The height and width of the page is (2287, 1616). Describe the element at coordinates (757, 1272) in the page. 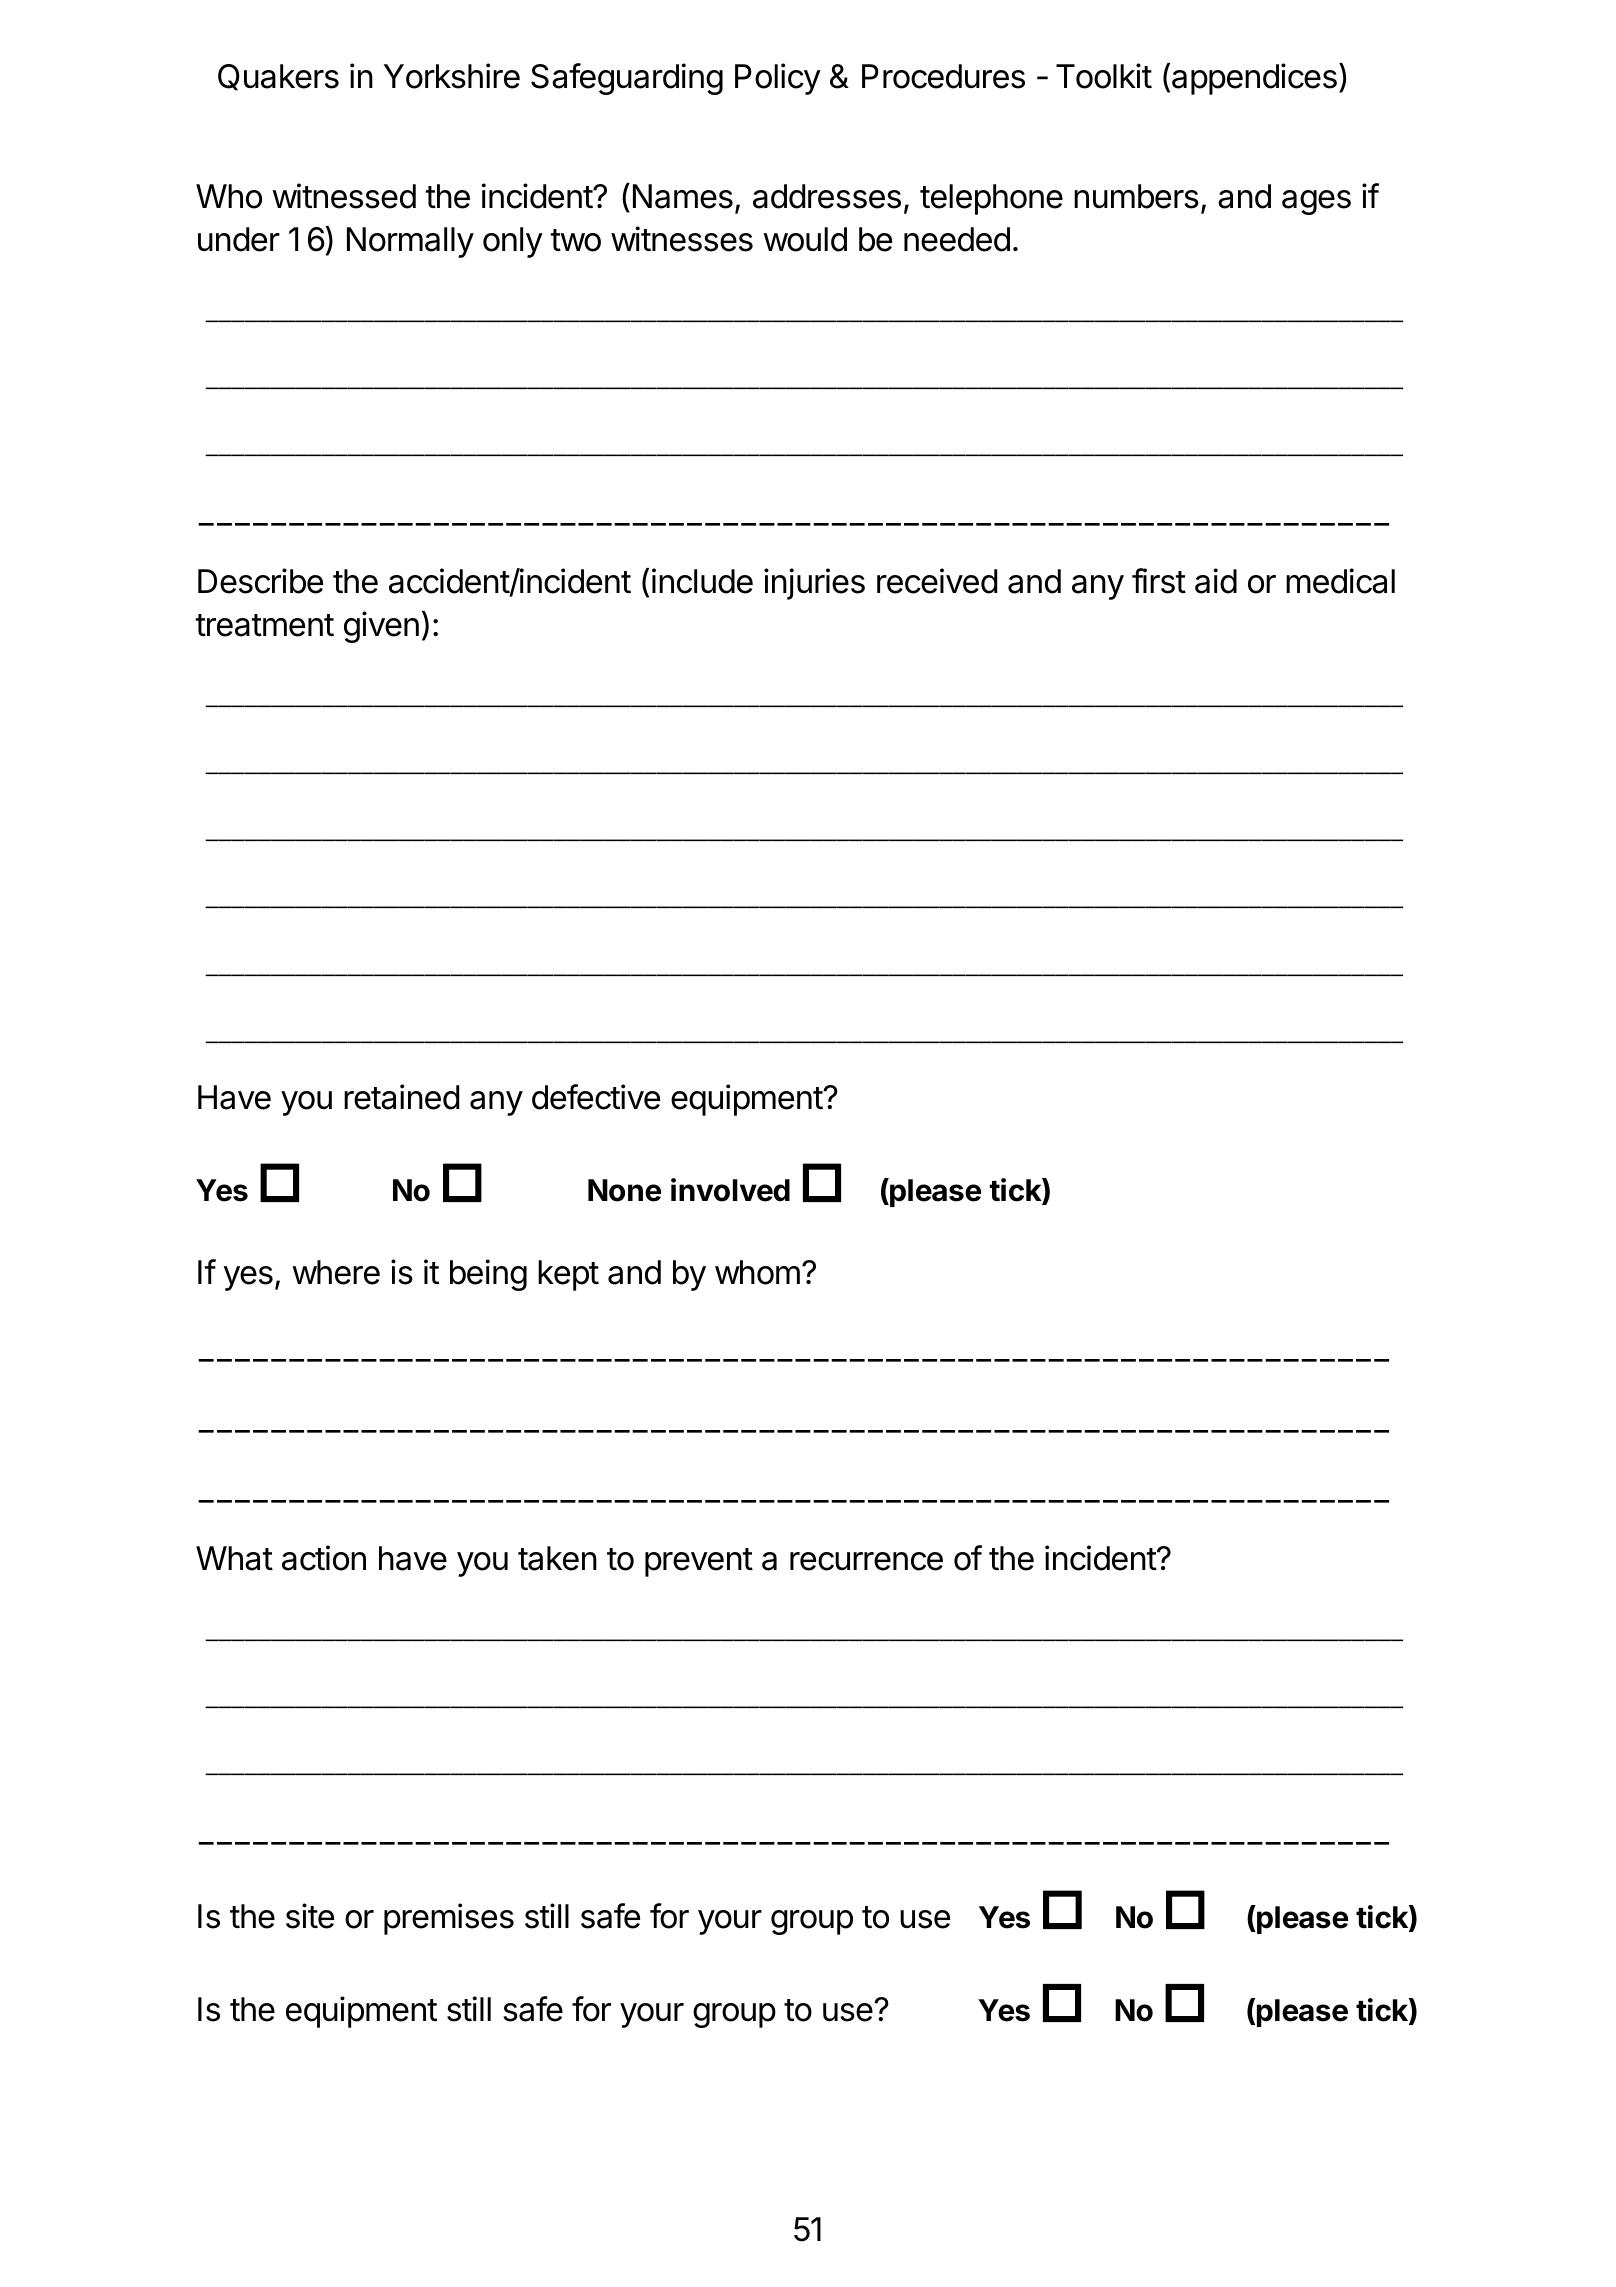

I see `whom` at that location.
